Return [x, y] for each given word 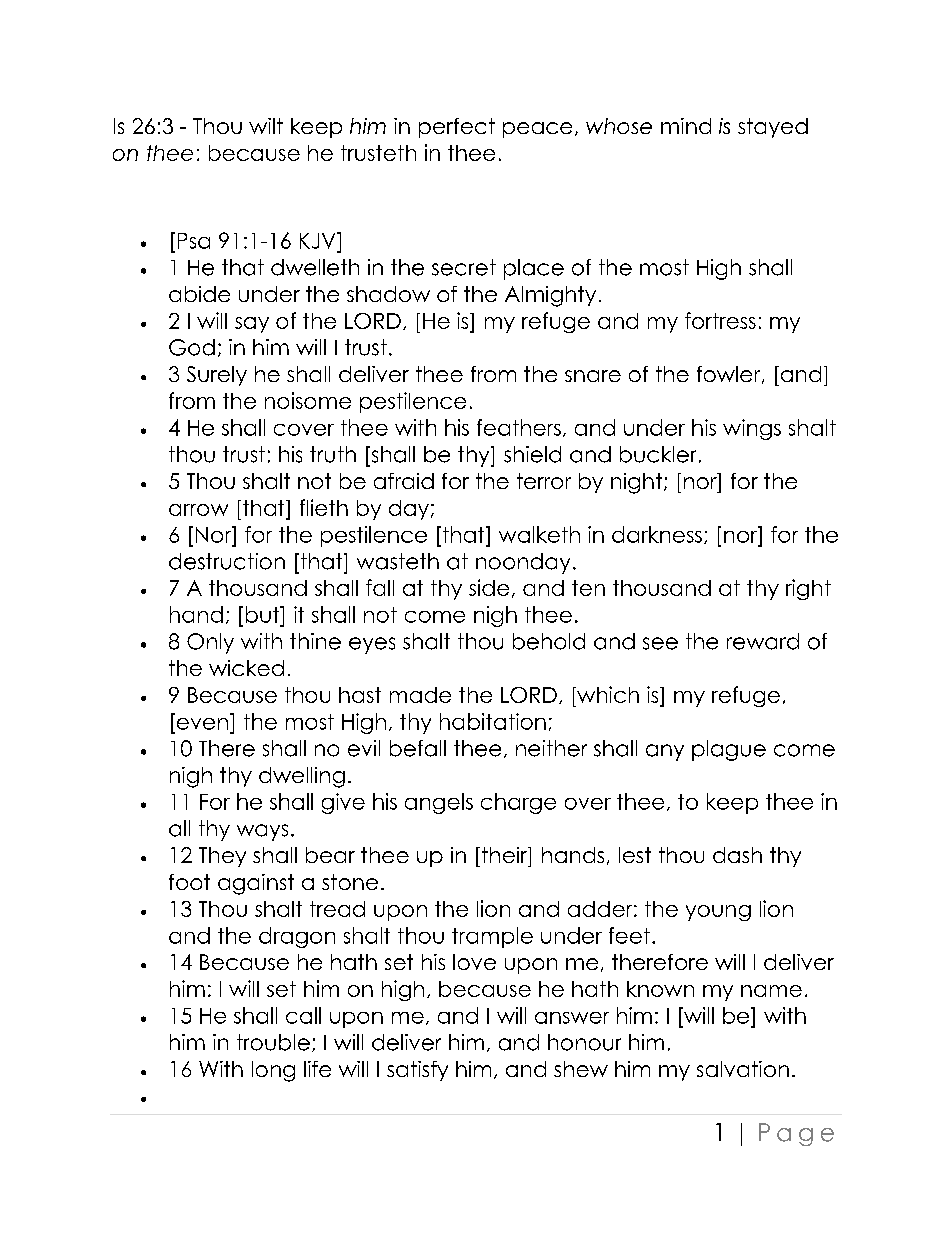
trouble [273, 1042]
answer [572, 1018]
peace [537, 130]
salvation [743, 1069]
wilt [266, 126]
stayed [773, 128]
